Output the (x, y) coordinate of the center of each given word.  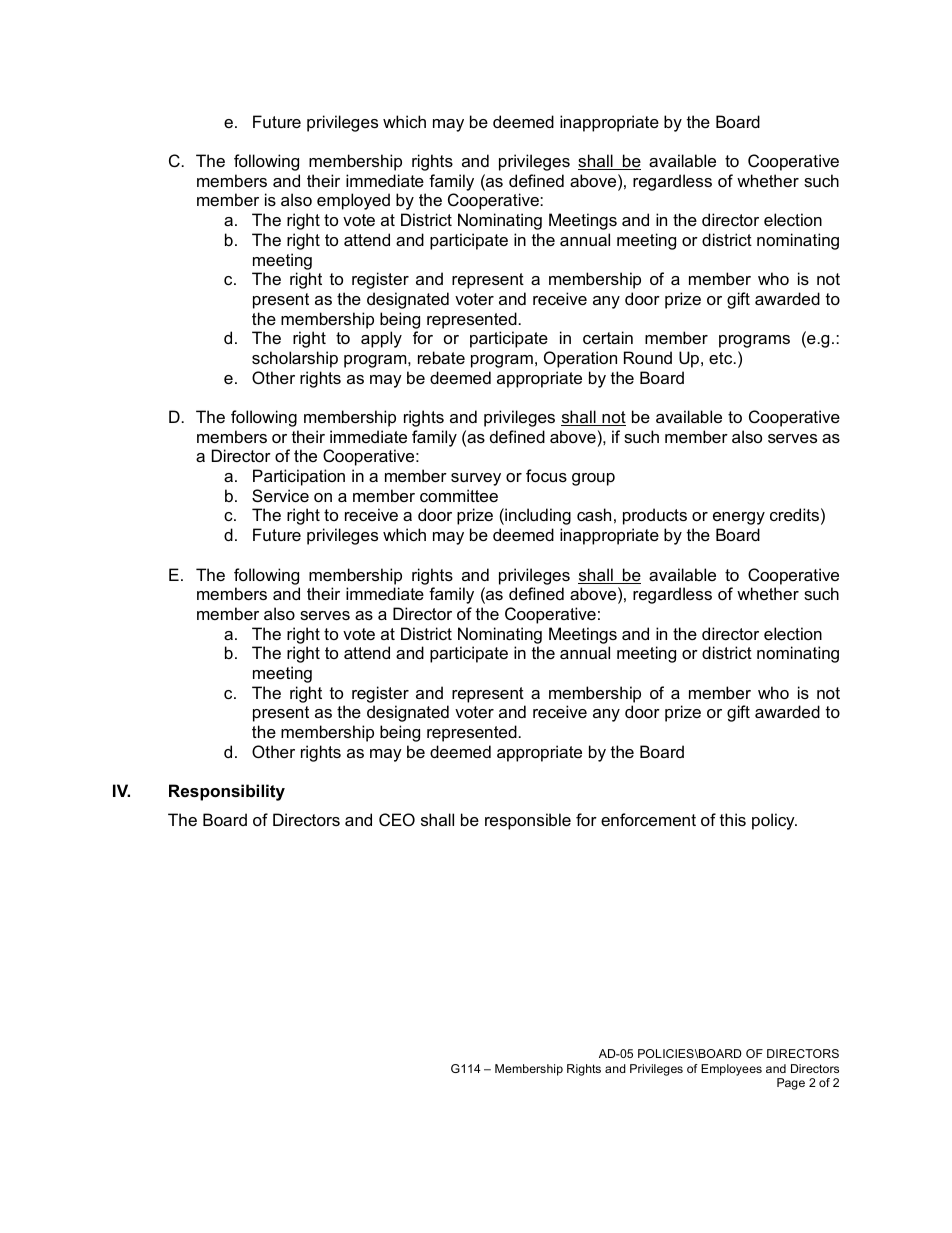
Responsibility (227, 792)
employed (353, 201)
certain (608, 337)
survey (476, 479)
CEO (397, 819)
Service (280, 495)
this (733, 819)
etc (722, 358)
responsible (528, 821)
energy (739, 518)
